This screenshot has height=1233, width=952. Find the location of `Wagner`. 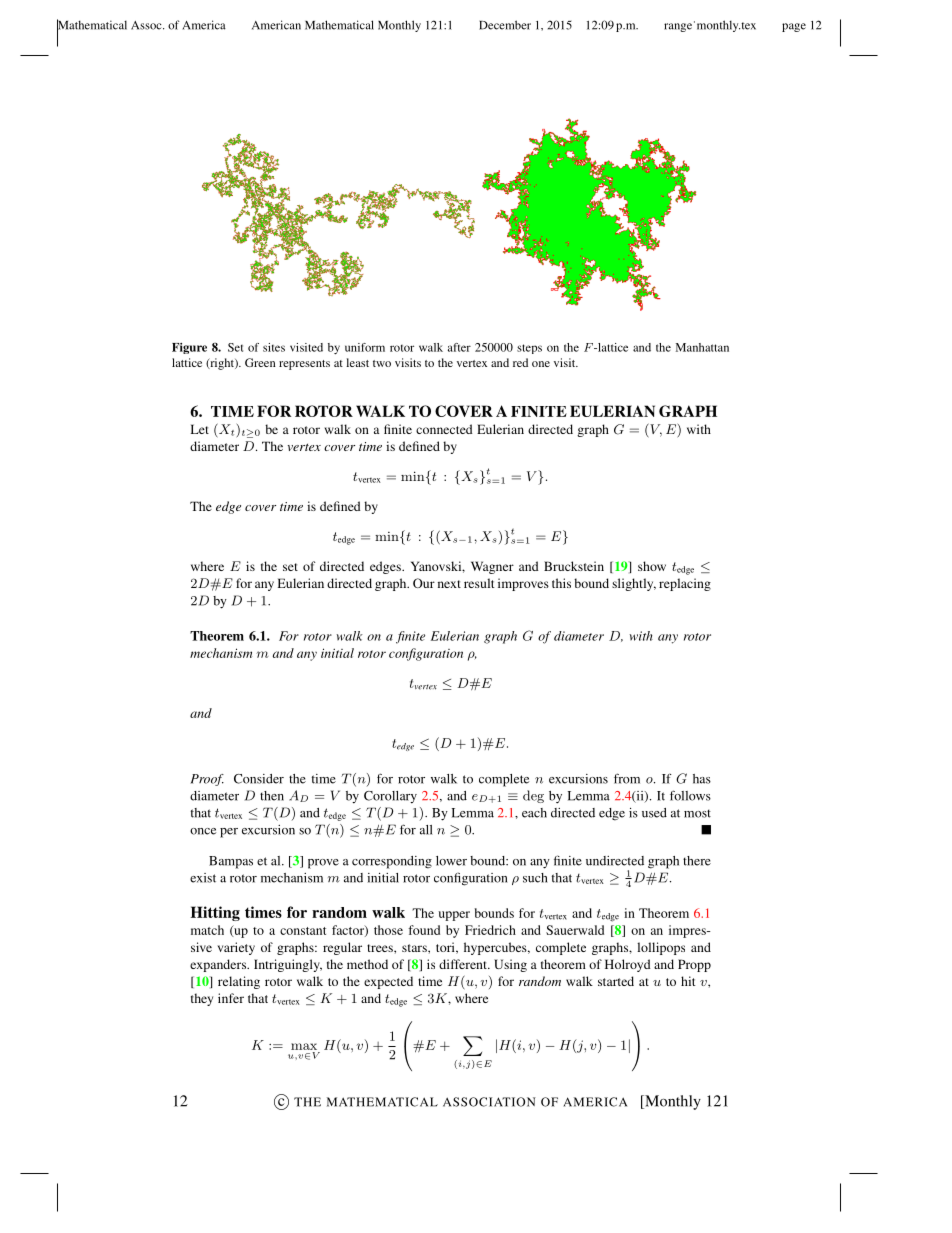

Wagner is located at coordinates (492, 567).
